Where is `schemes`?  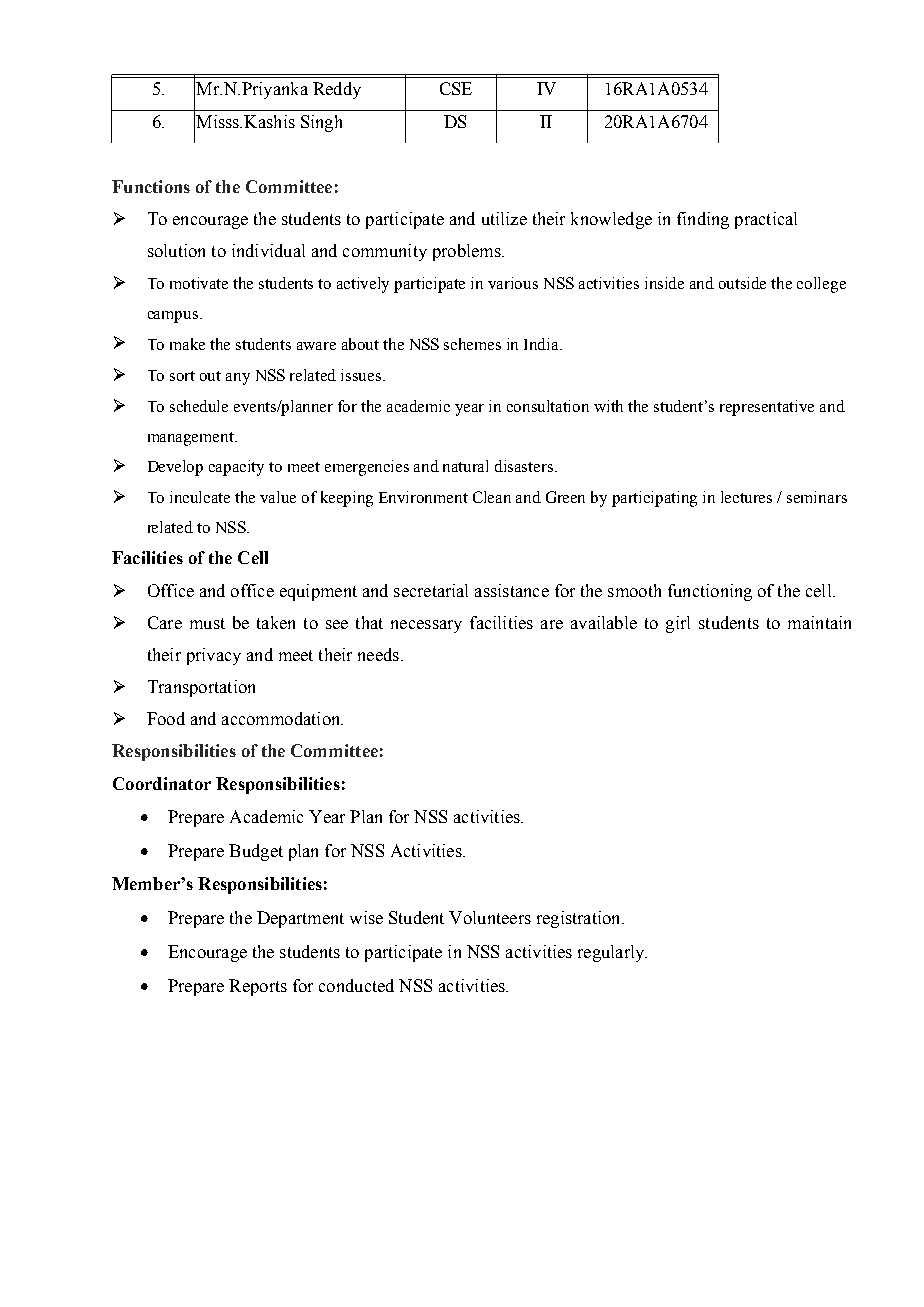 schemes is located at coordinates (472, 344).
